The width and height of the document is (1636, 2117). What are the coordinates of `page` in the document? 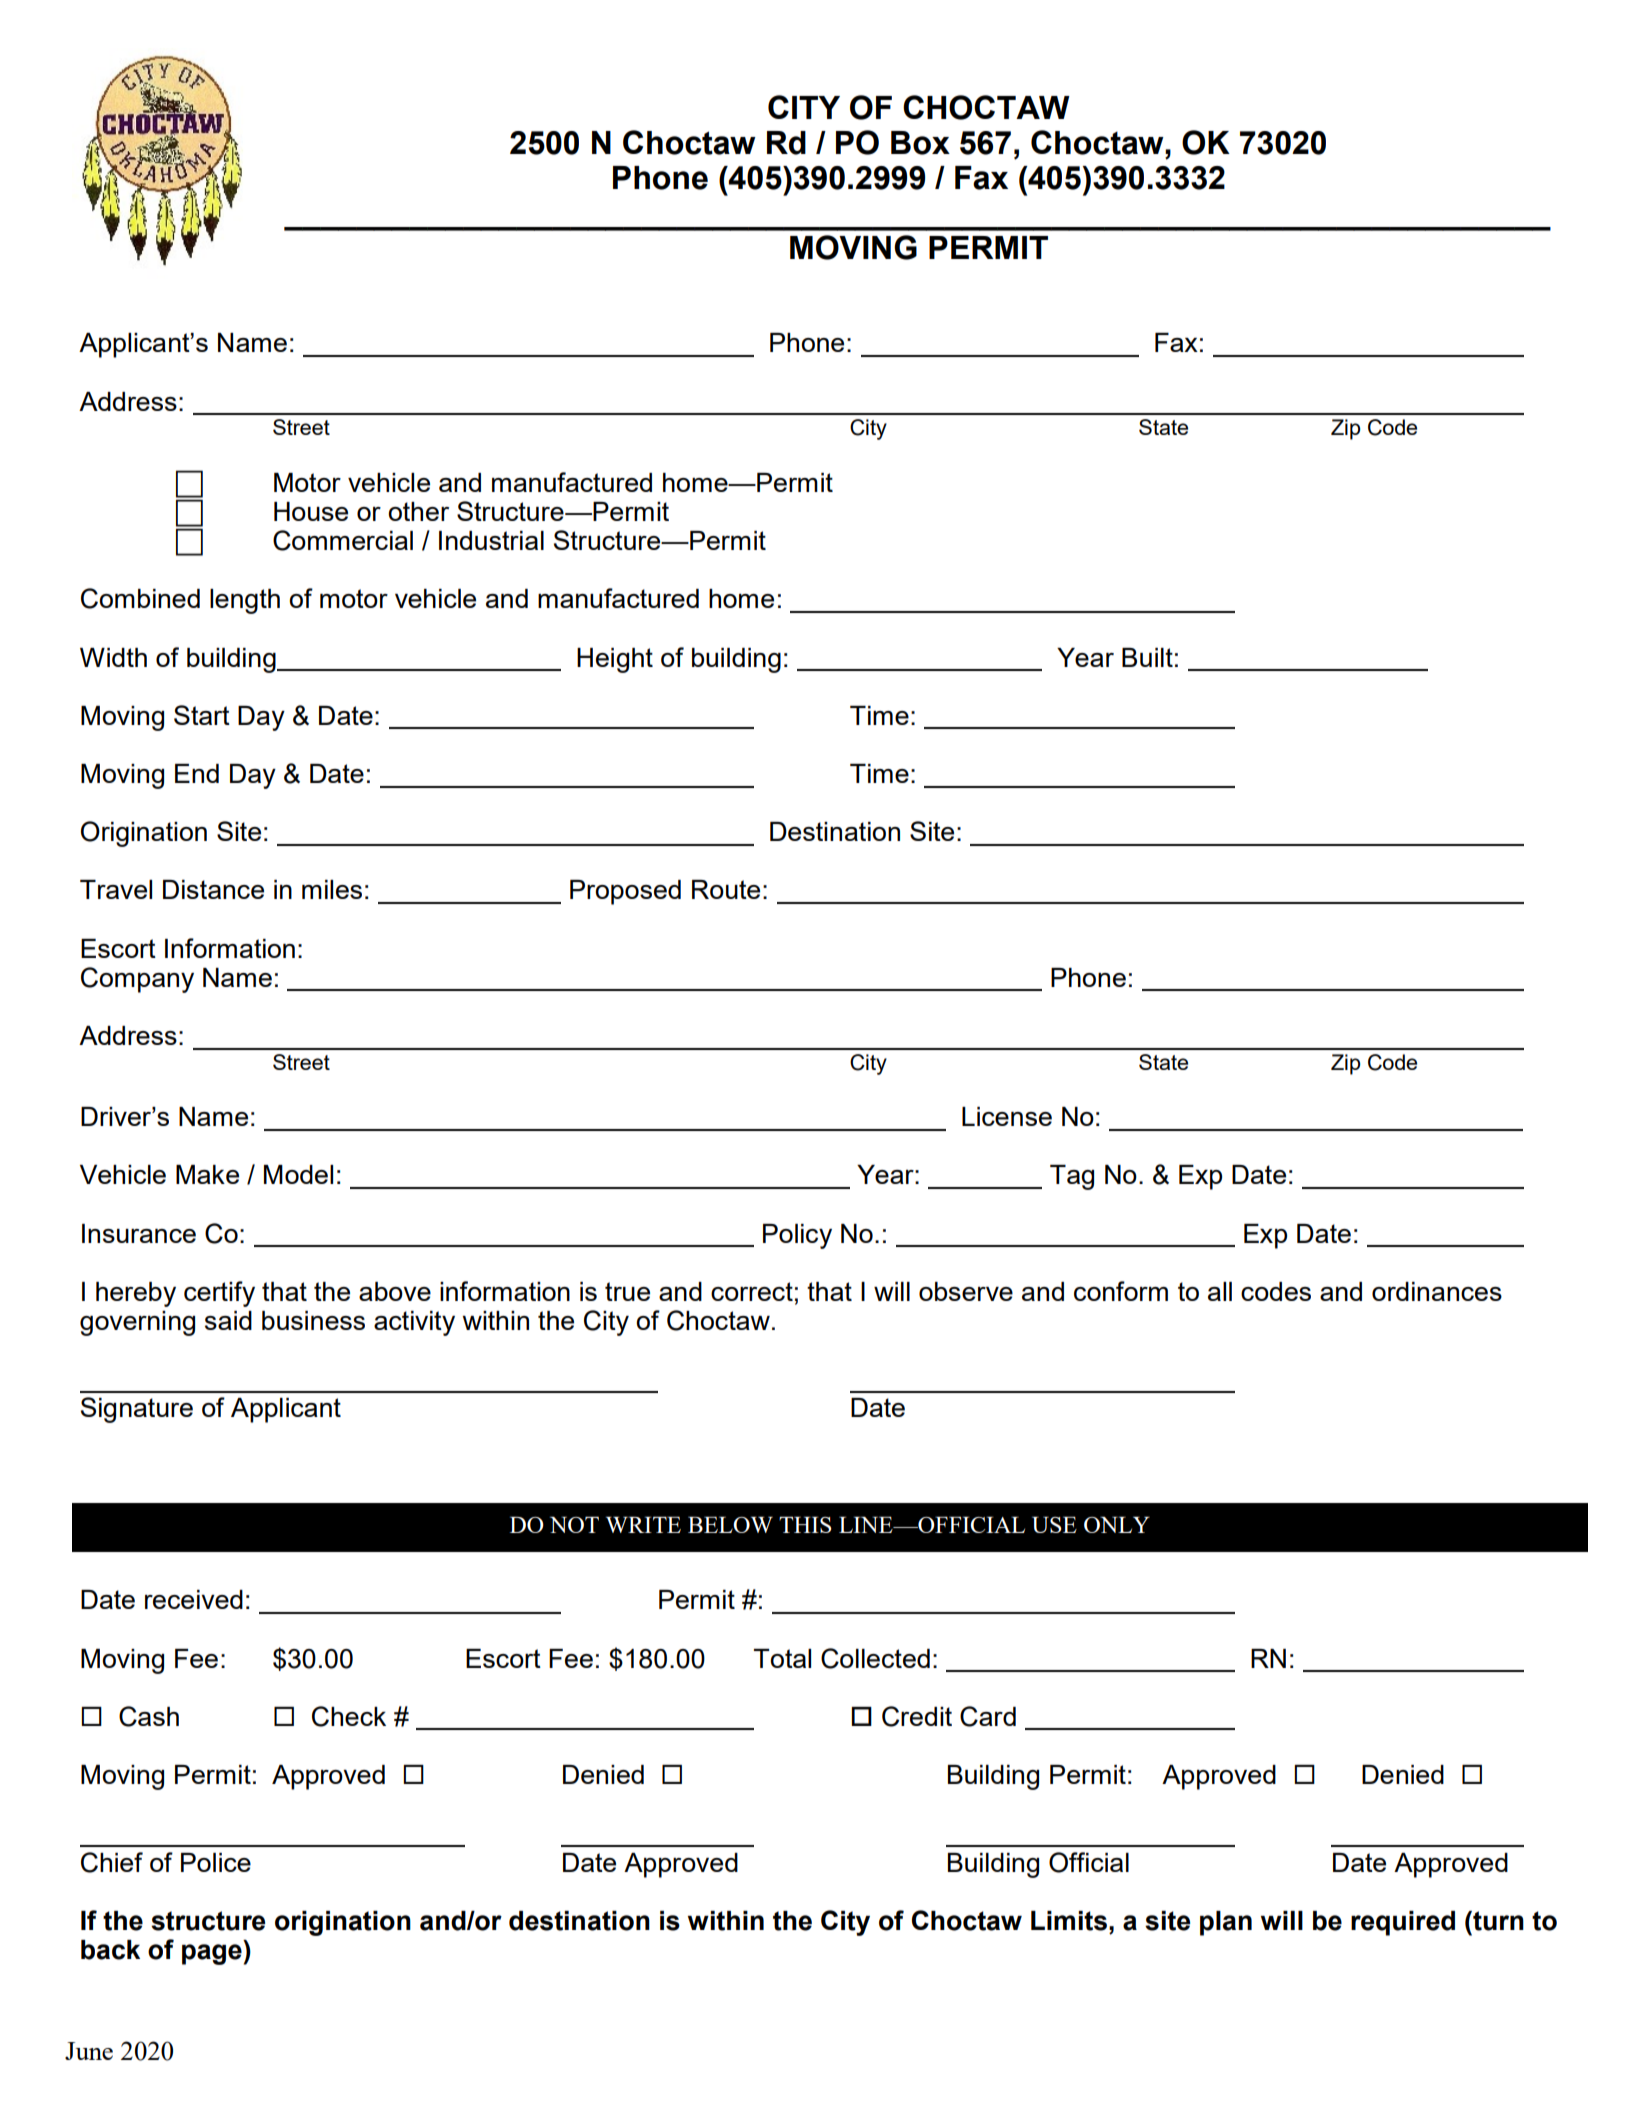 It's located at (212, 1954).
